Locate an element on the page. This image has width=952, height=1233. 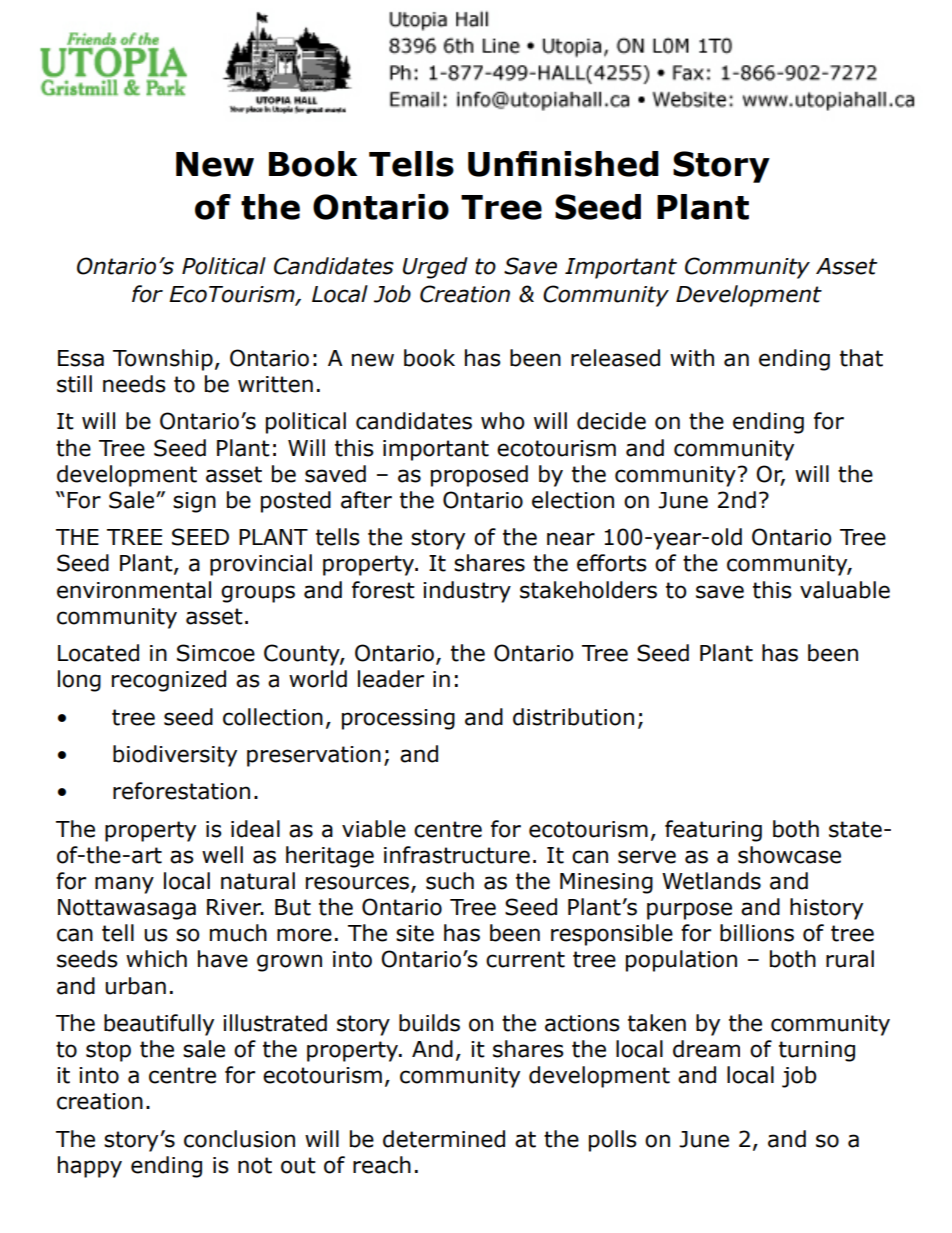
determined is located at coordinates (444, 1139).
